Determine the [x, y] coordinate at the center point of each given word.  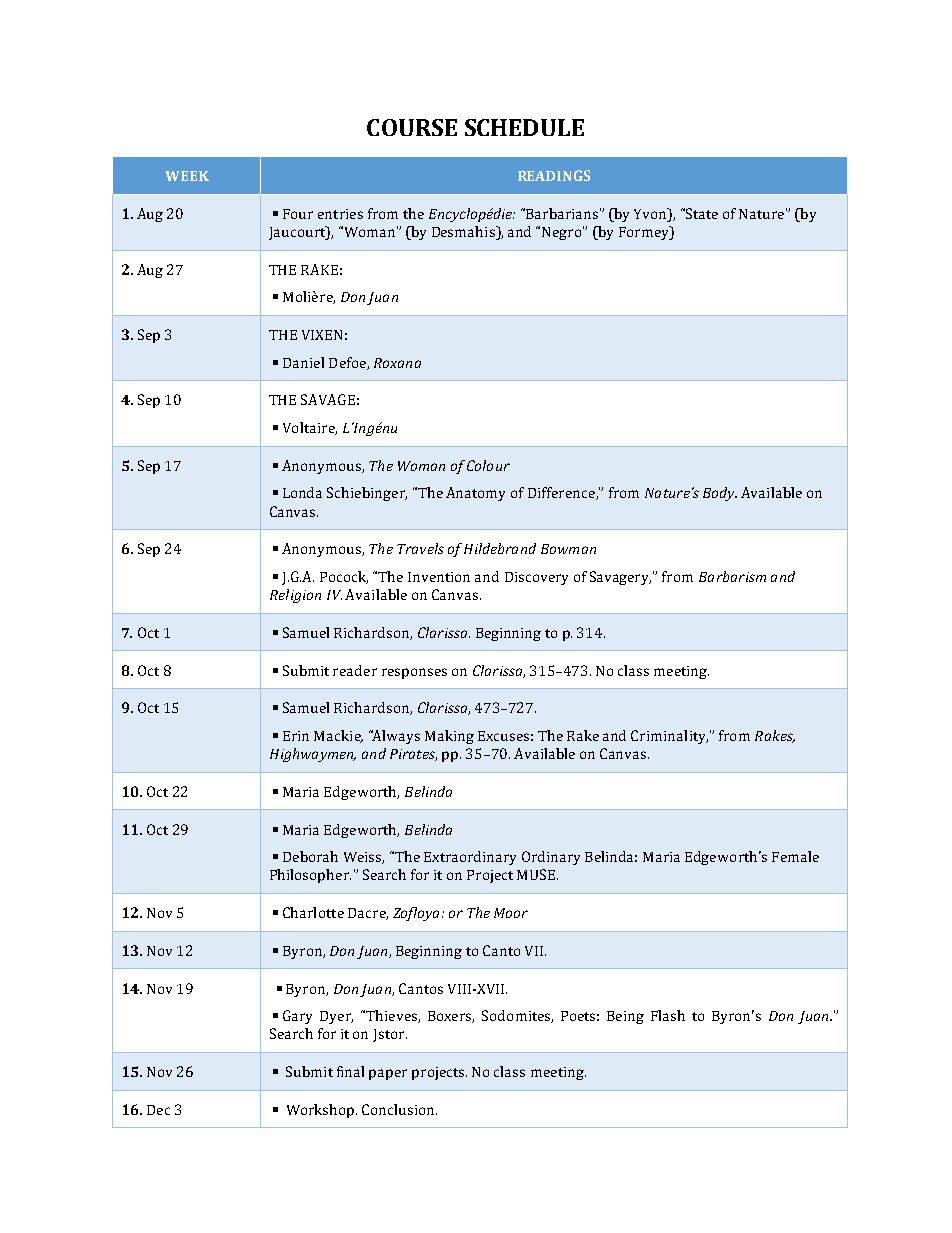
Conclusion [399, 1109]
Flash [668, 1015]
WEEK [187, 176]
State [702, 213]
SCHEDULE [524, 127]
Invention [439, 577]
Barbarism [732, 576]
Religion [295, 596]
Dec [158, 1110]
